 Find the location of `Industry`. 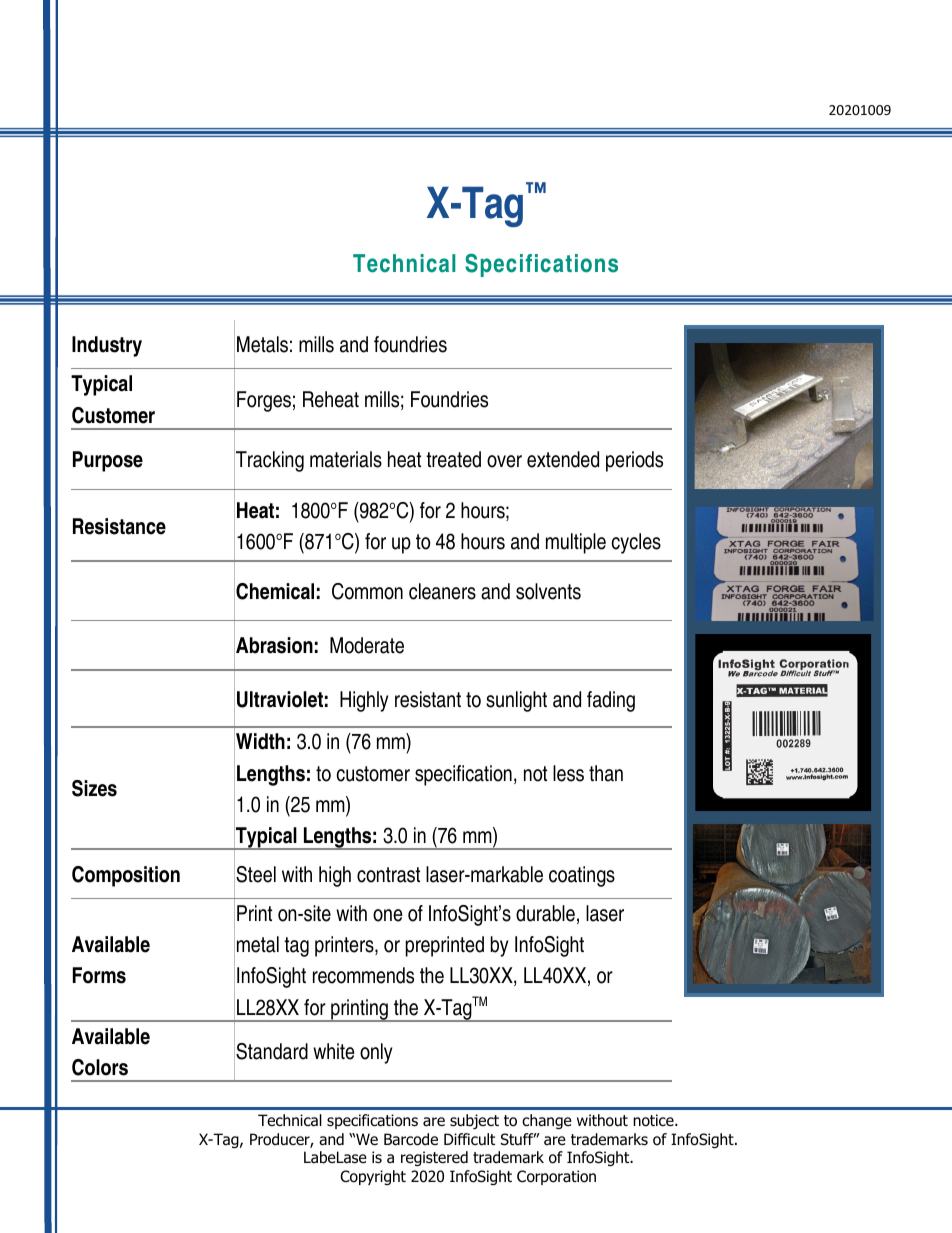

Industry is located at coordinates (107, 346).
